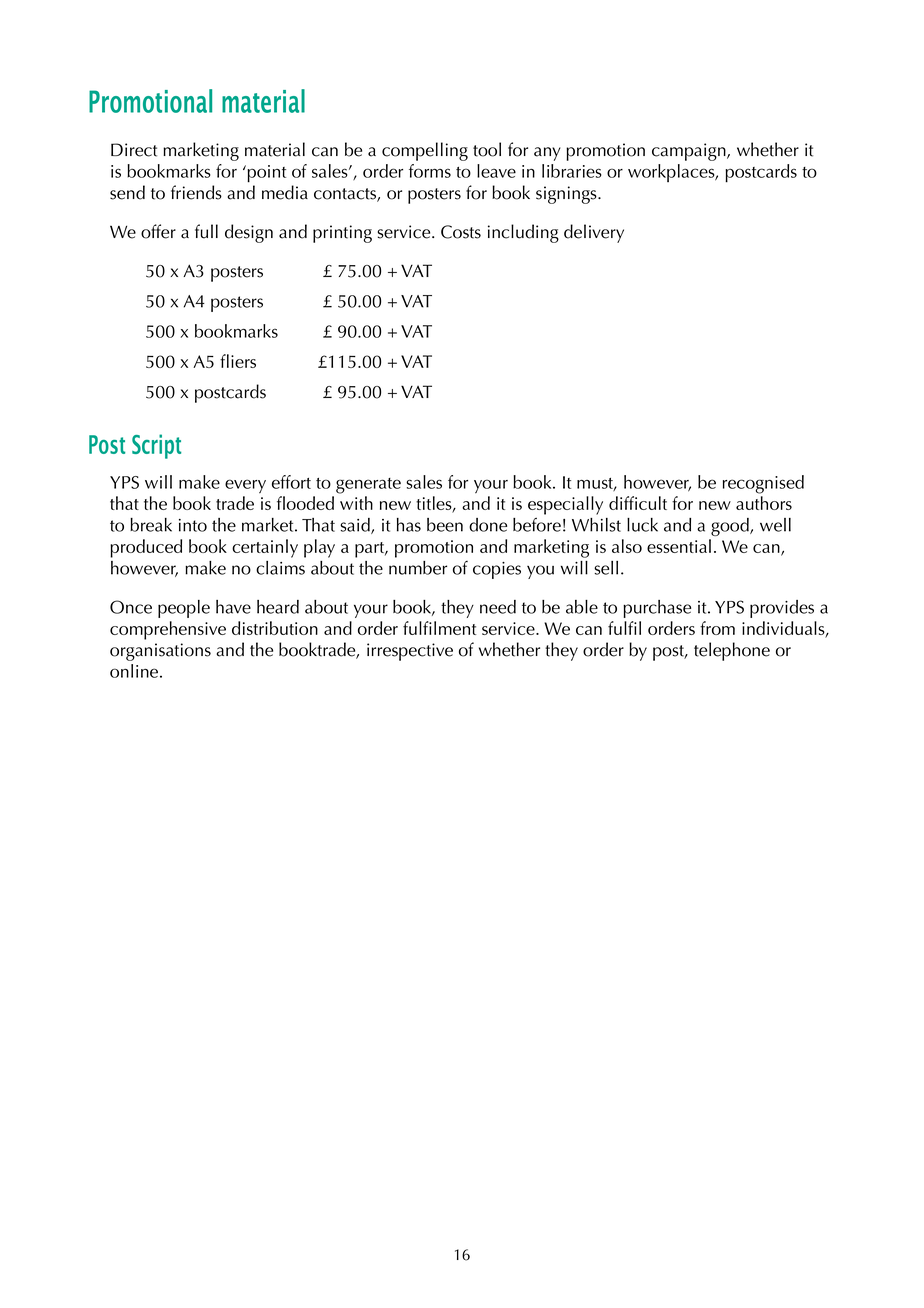 This screenshot has width=924, height=1308. I want to click on forms, so click(430, 171).
